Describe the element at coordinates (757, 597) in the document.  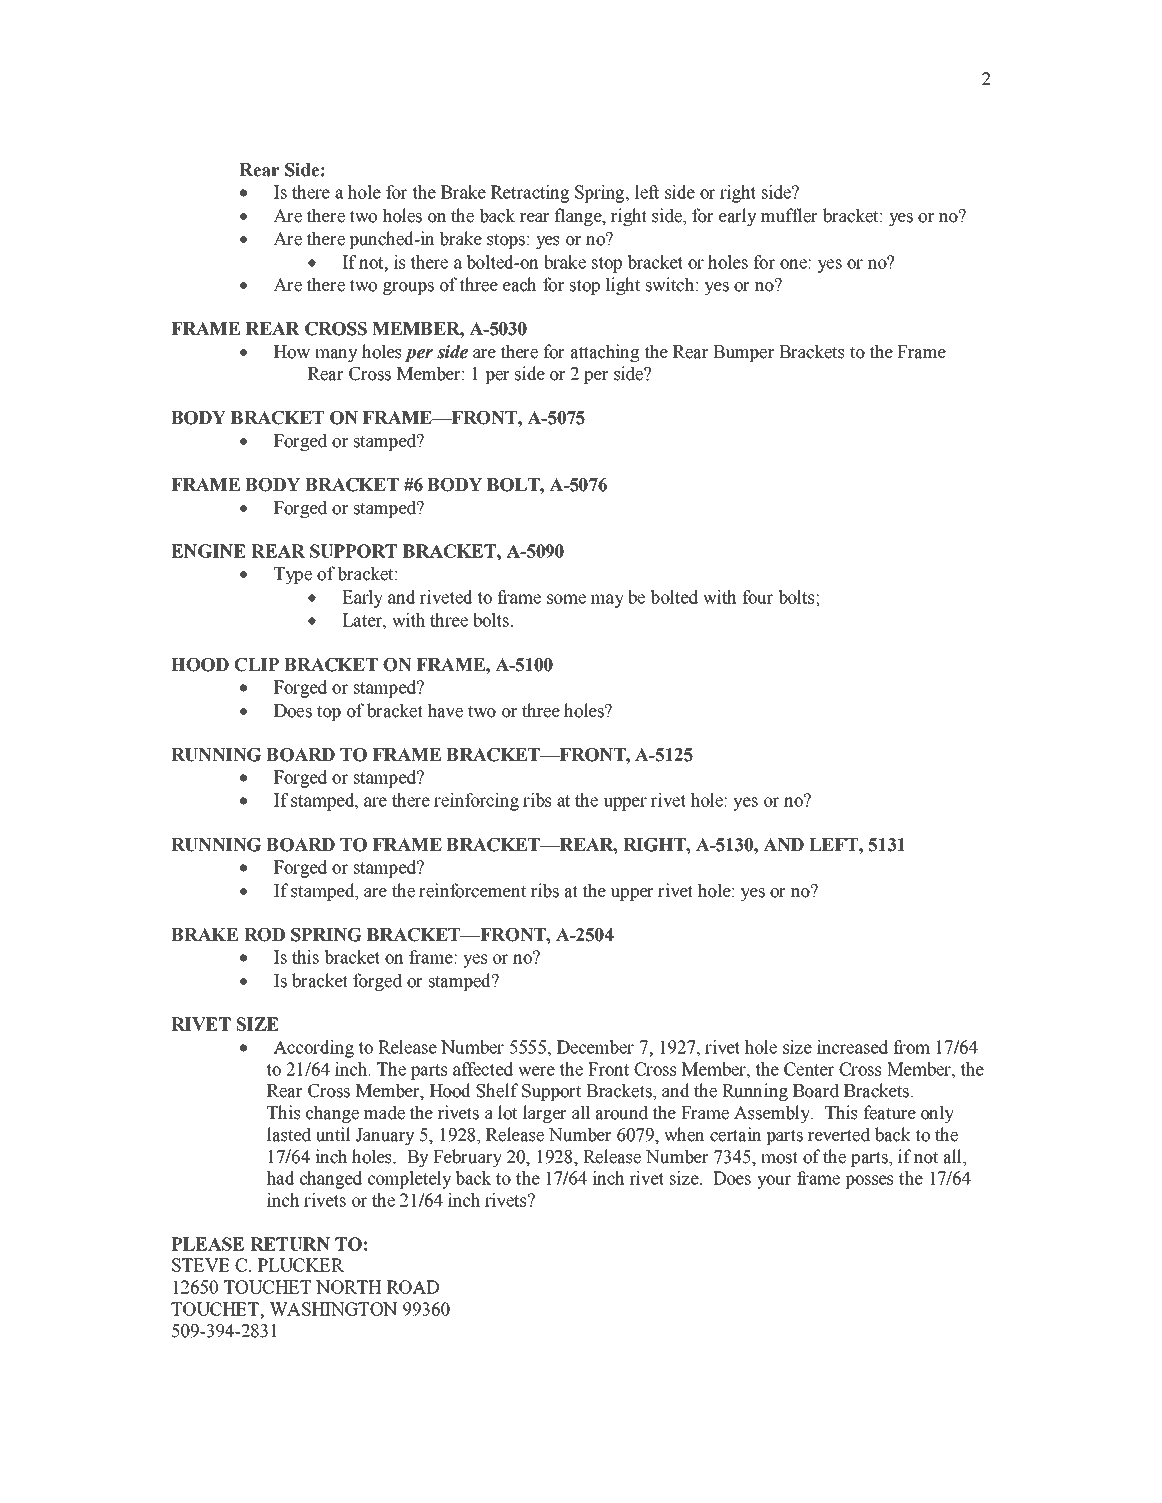
I see `four` at that location.
